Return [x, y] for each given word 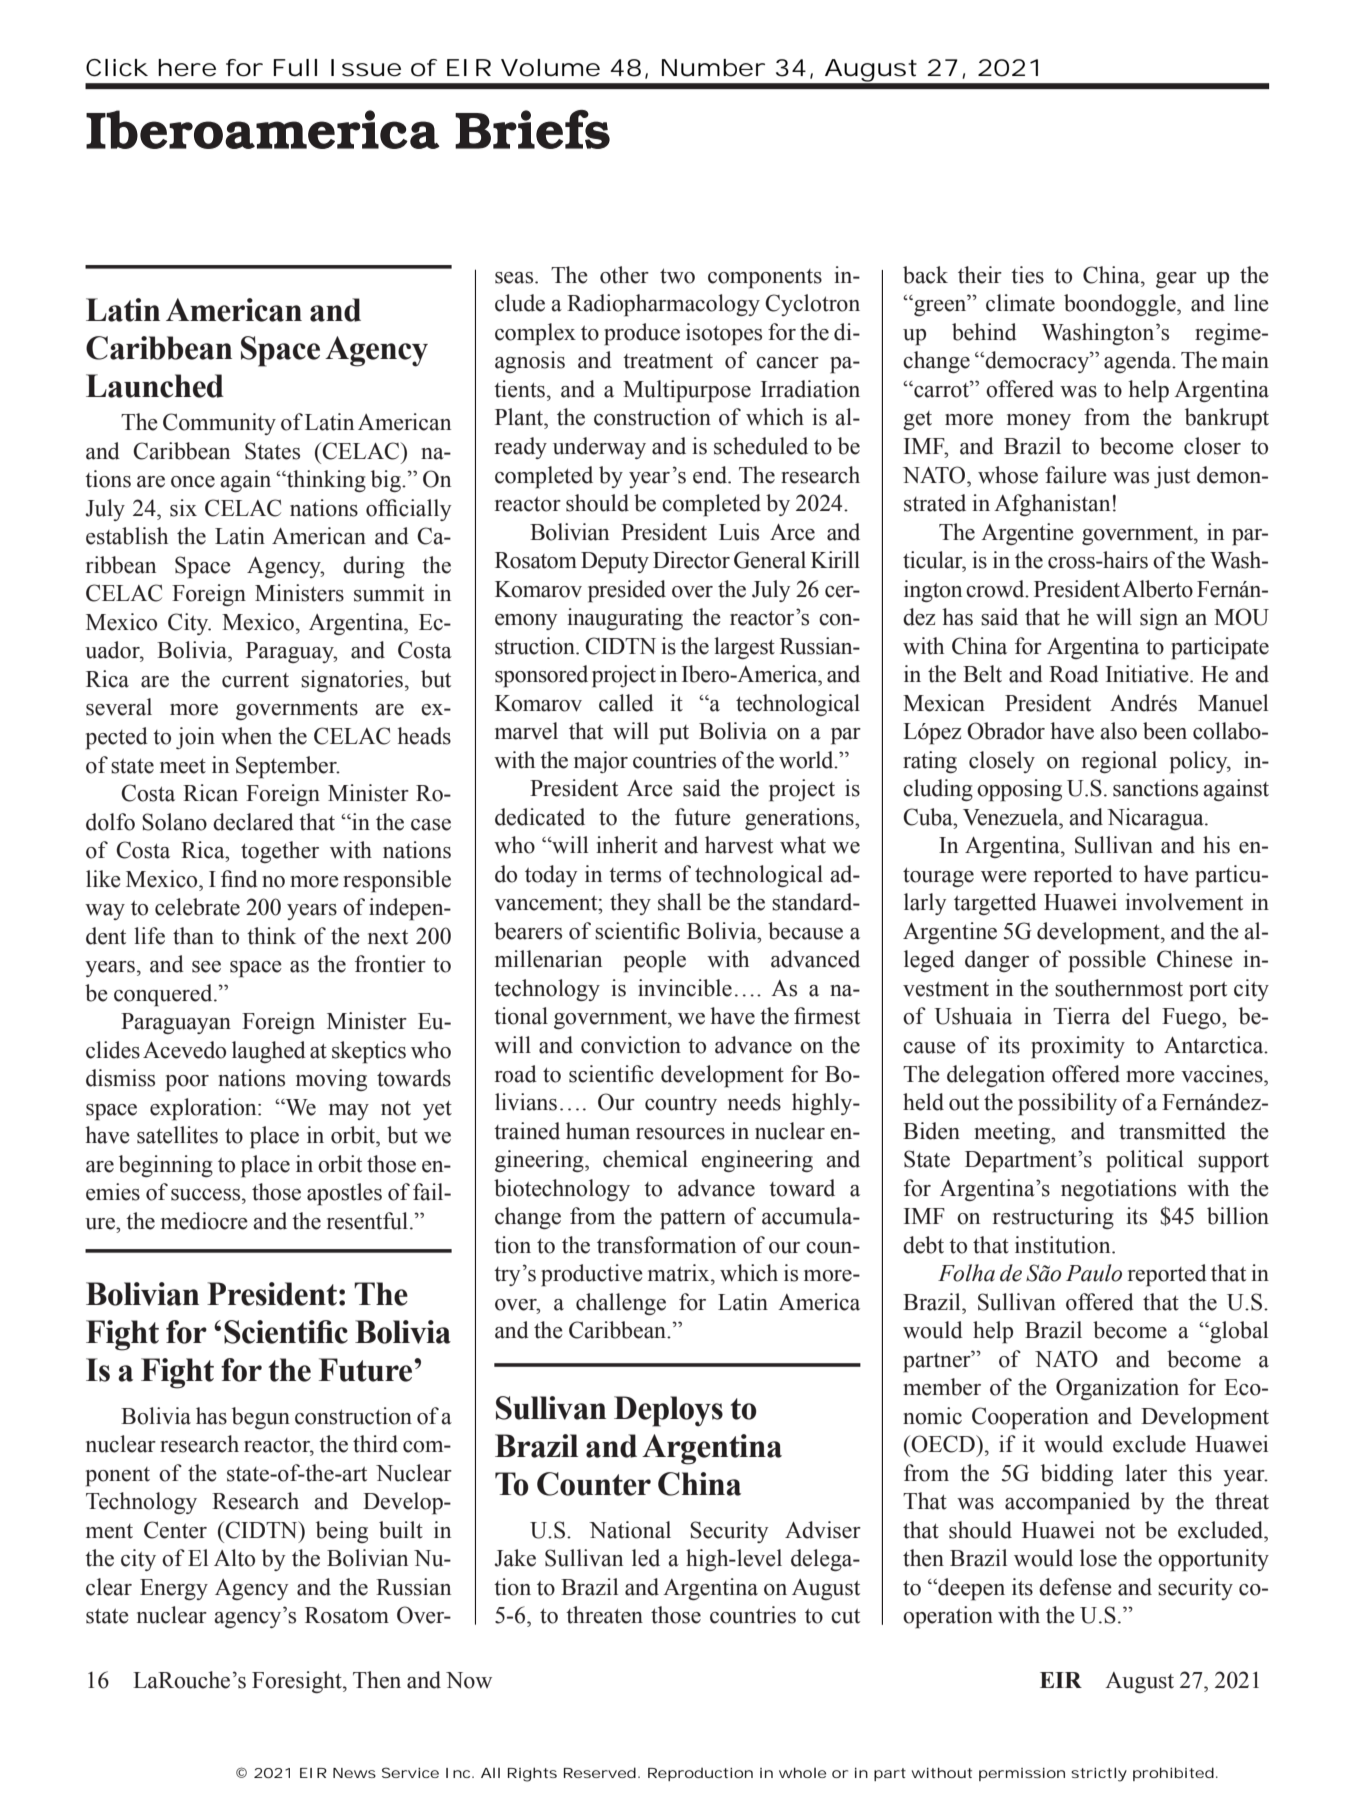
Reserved [600, 1772]
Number [713, 68]
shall [679, 902]
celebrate [197, 907]
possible [1107, 961]
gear [1176, 280]
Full [295, 68]
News [354, 1773]
